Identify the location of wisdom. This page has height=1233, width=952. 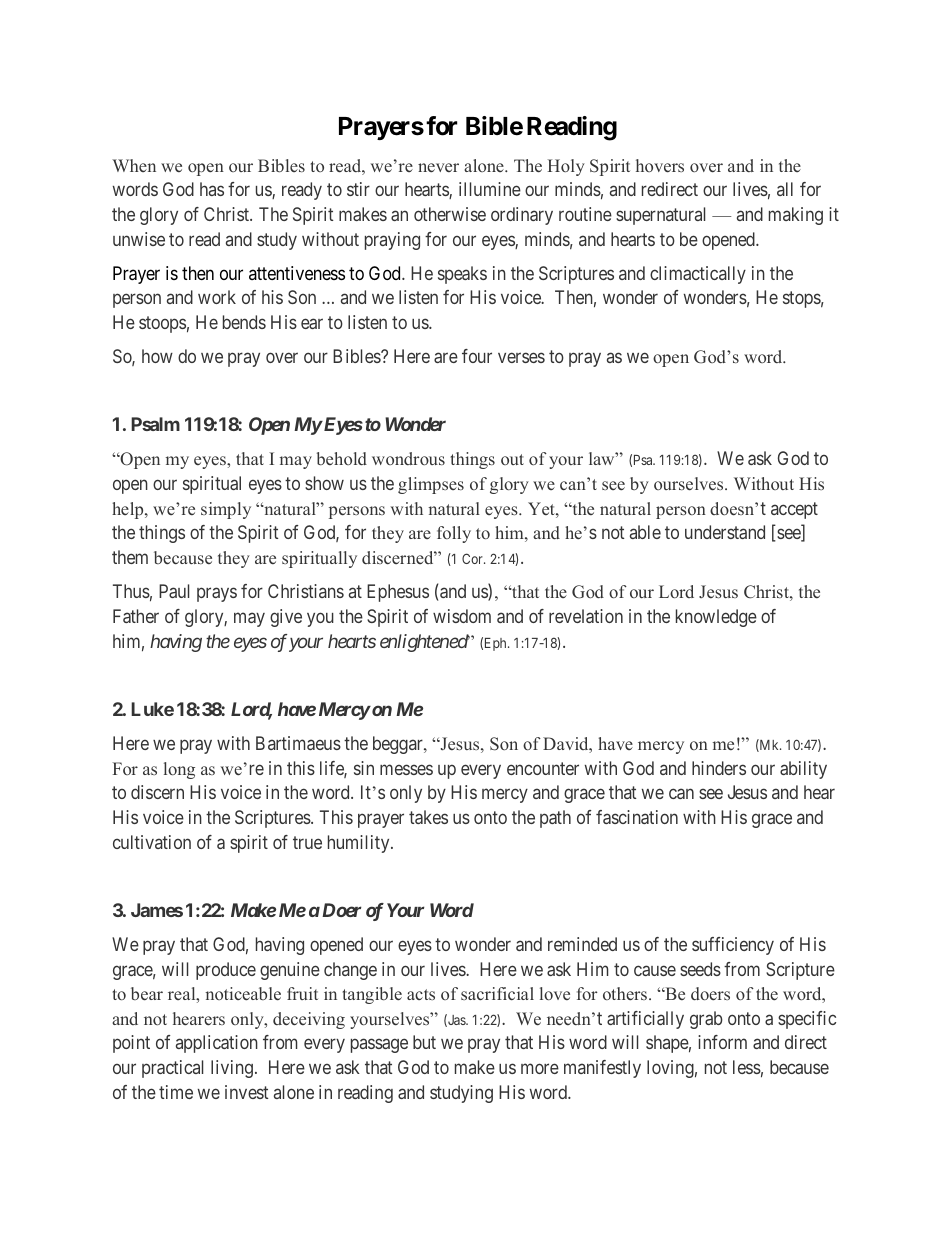
(462, 616).
